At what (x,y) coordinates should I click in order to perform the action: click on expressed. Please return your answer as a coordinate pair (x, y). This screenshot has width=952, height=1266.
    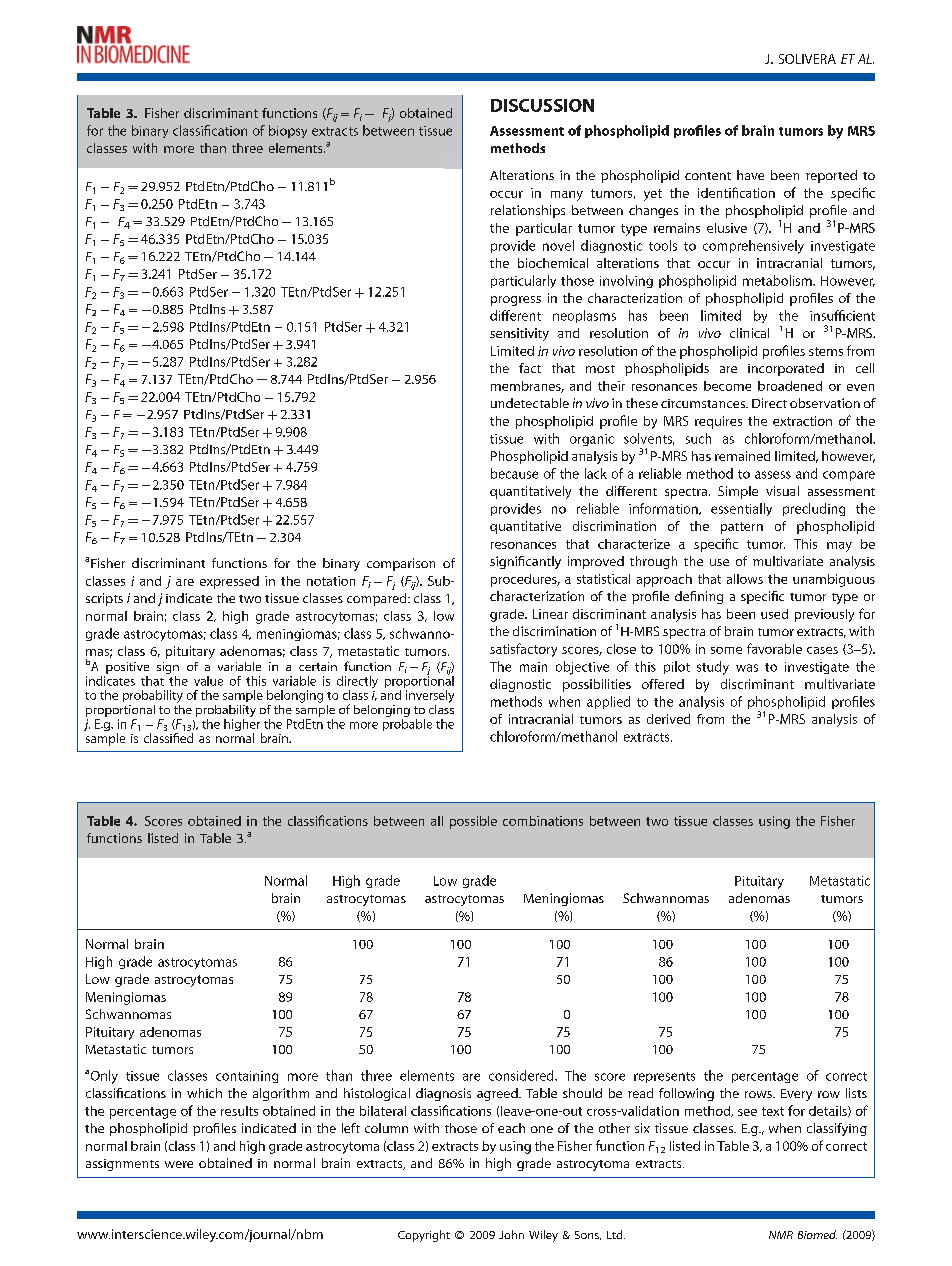
    Looking at the image, I should click on (229, 582).
